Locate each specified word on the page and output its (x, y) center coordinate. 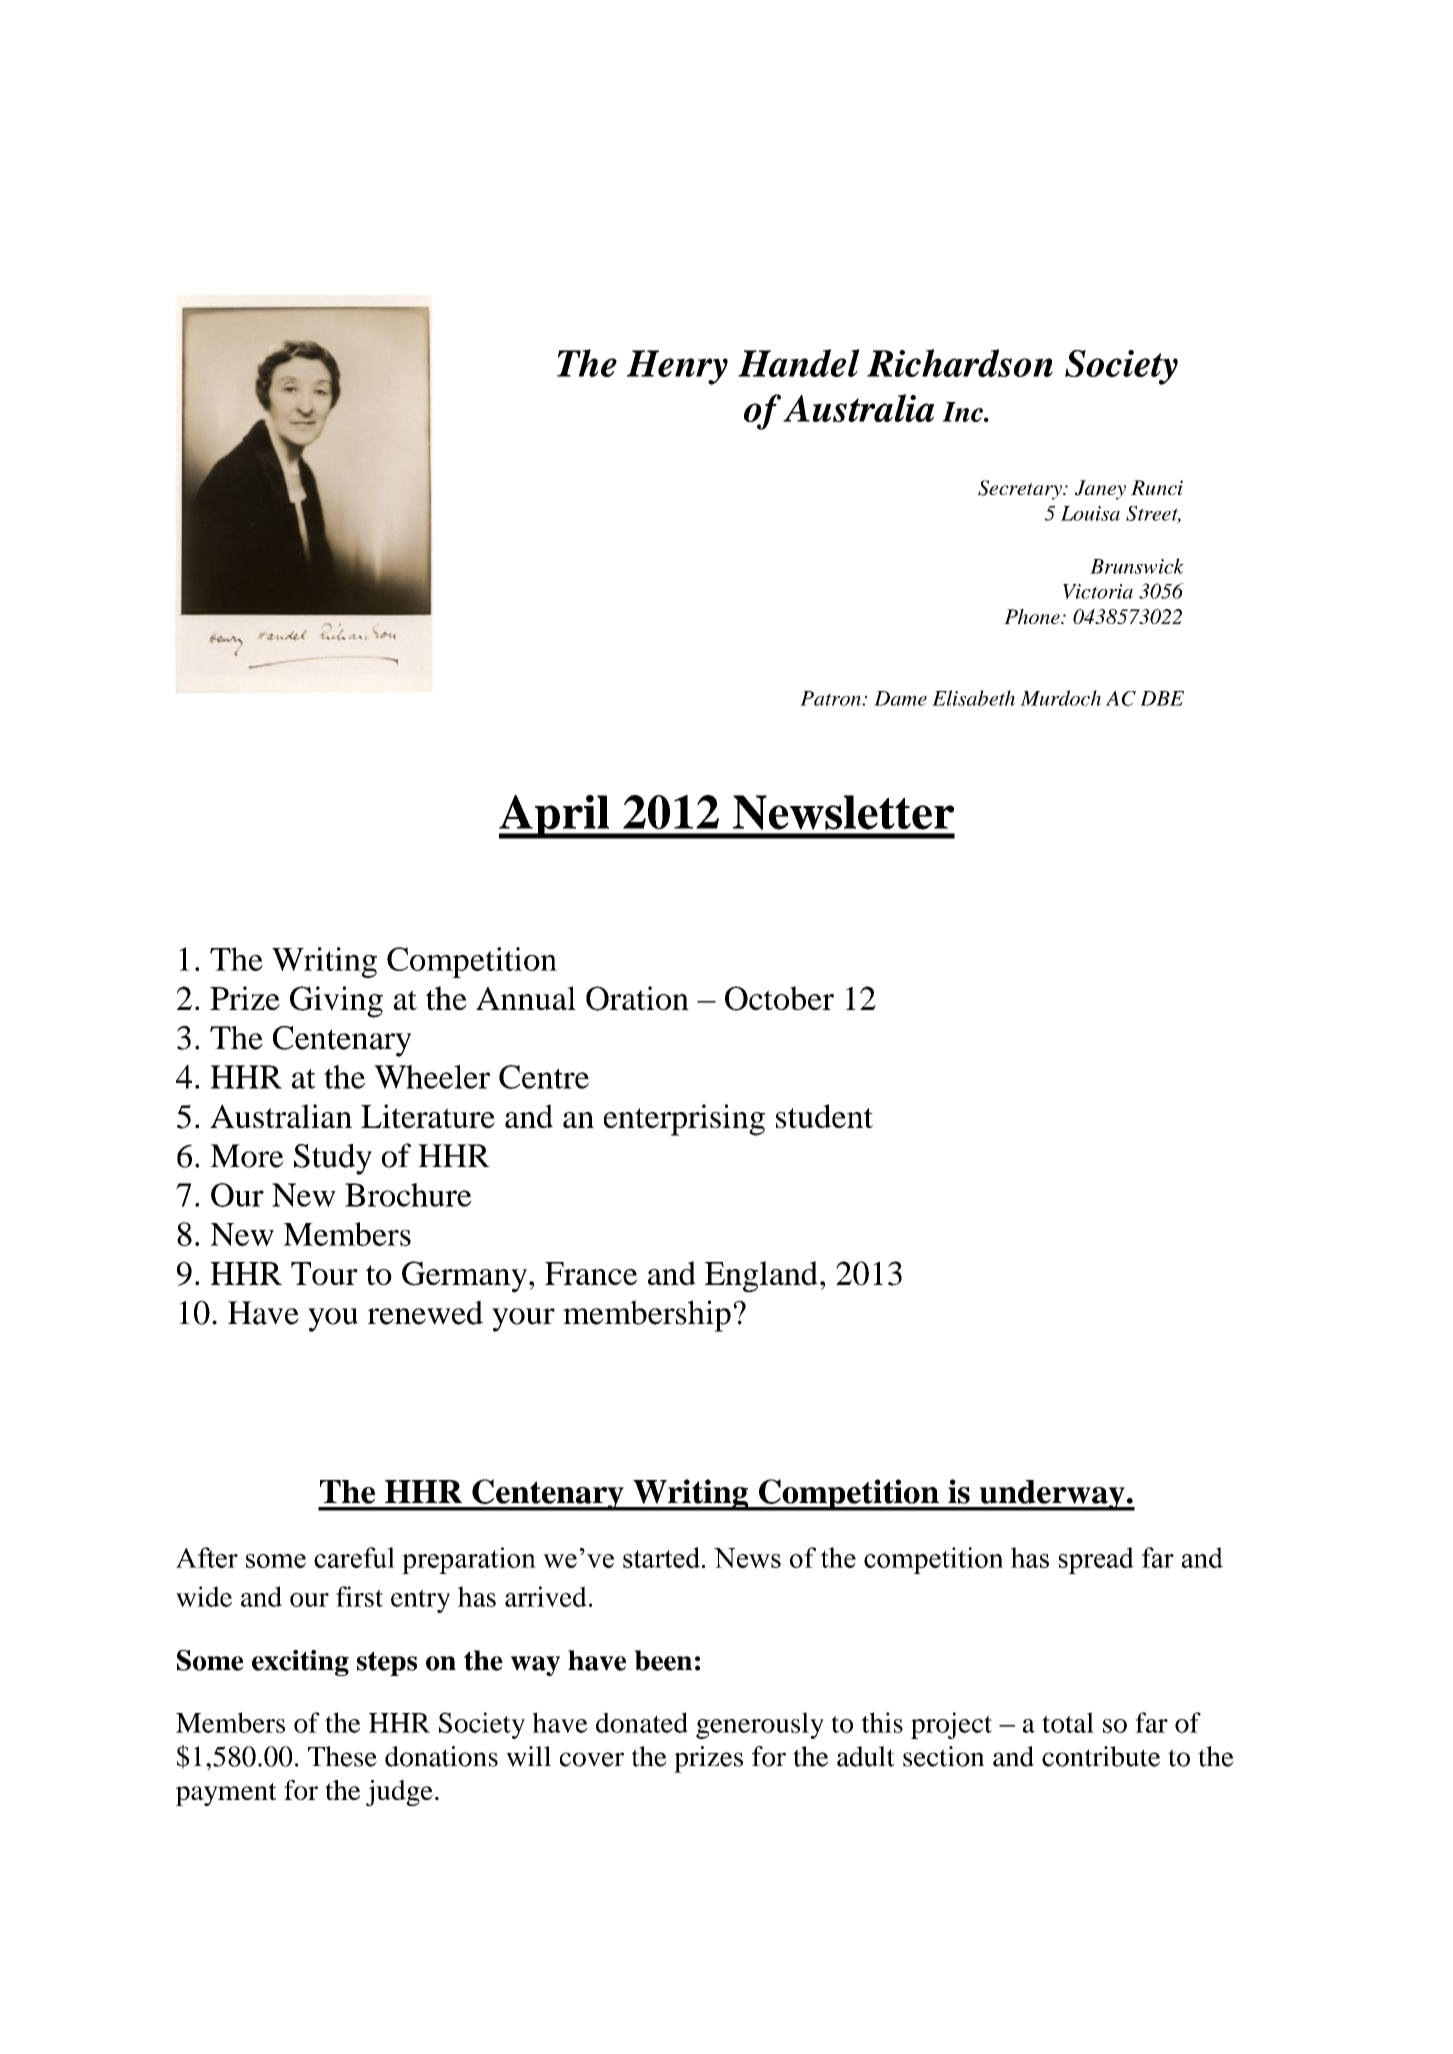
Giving (336, 1002)
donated (642, 1722)
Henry (677, 367)
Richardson (960, 363)
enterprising (684, 1120)
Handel (799, 363)
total (1068, 1722)
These (342, 1756)
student (824, 1116)
